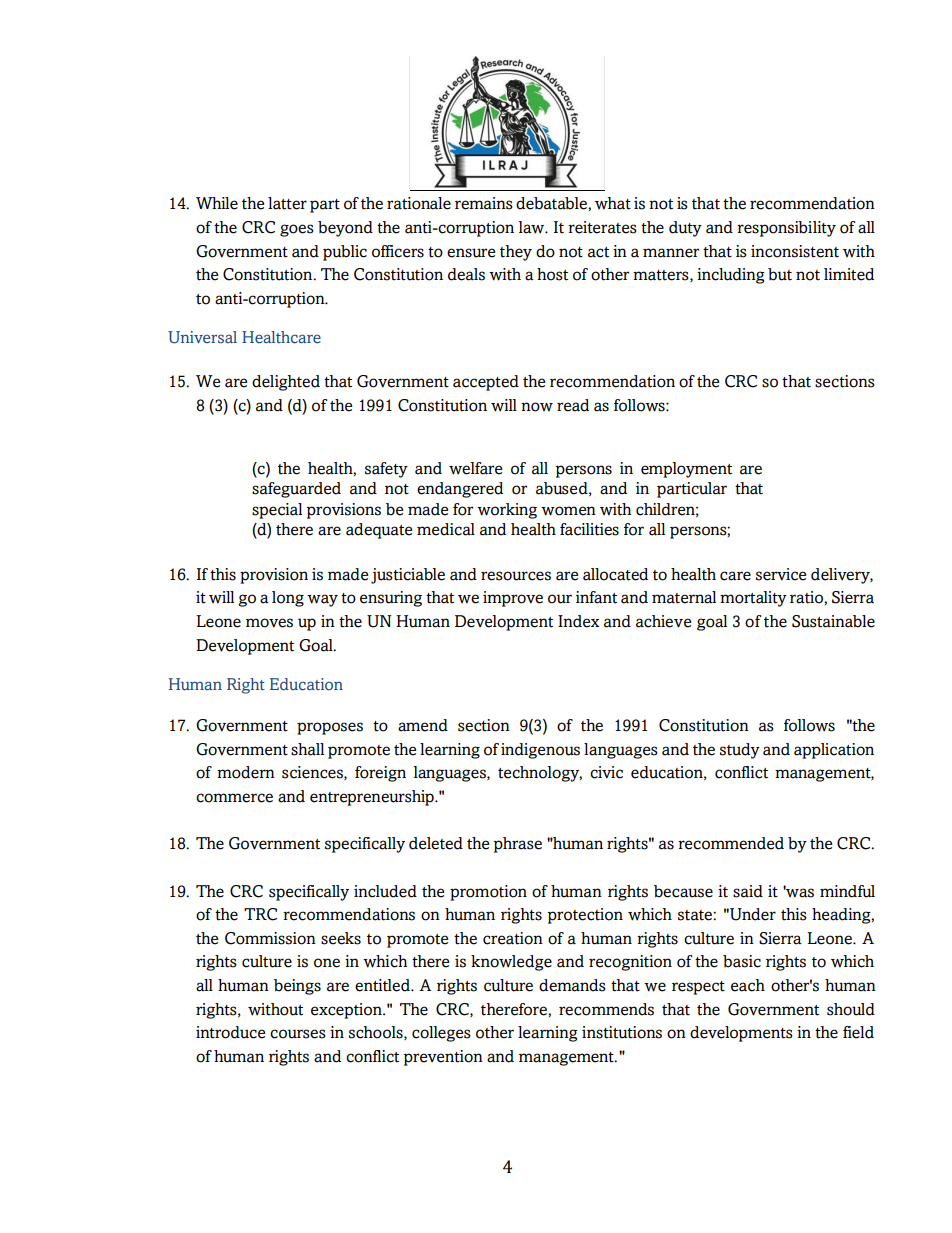  What do you see at coordinates (298, 1034) in the screenshot?
I see `courses` at bounding box center [298, 1034].
